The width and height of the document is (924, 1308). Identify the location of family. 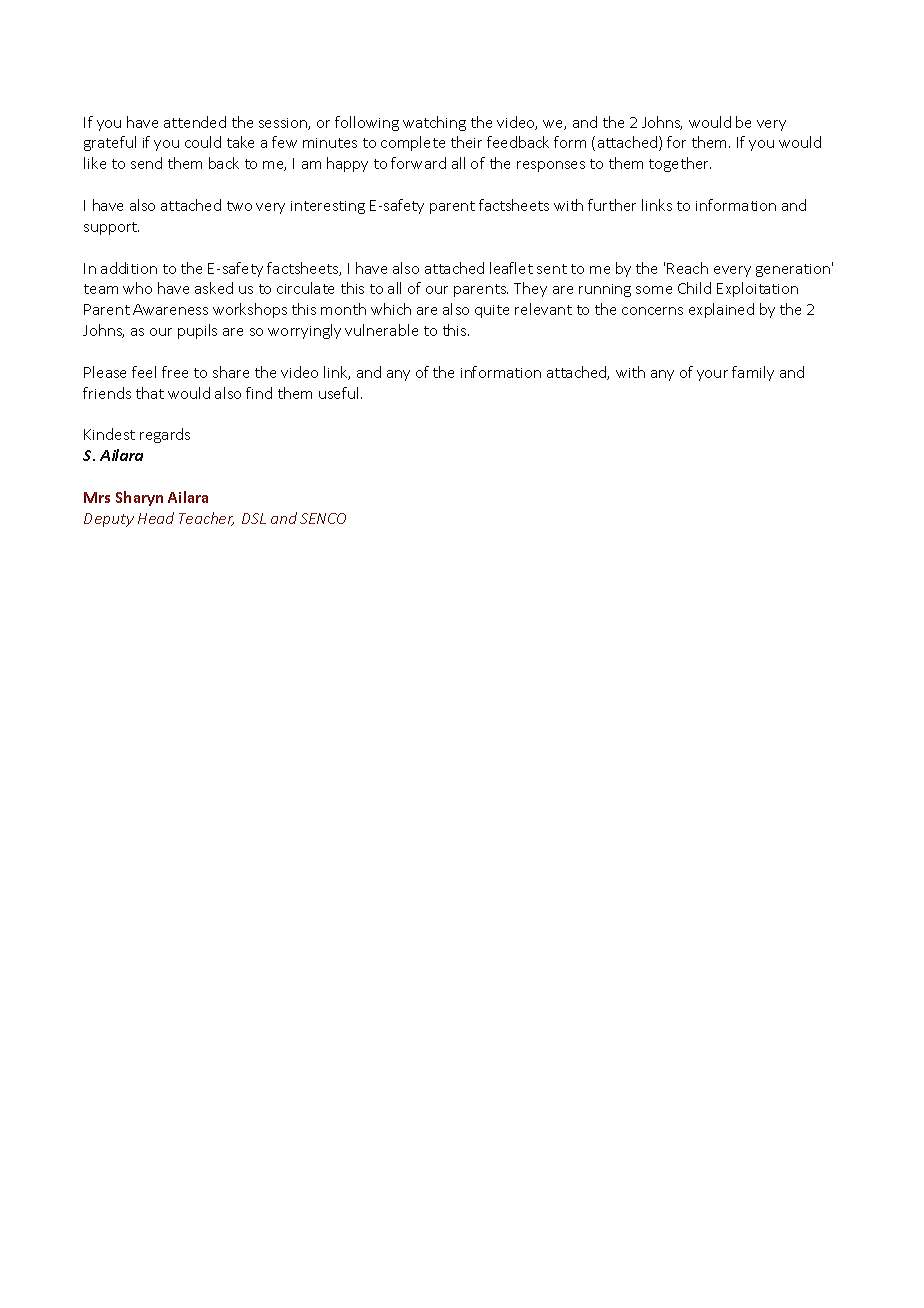
(753, 373).
